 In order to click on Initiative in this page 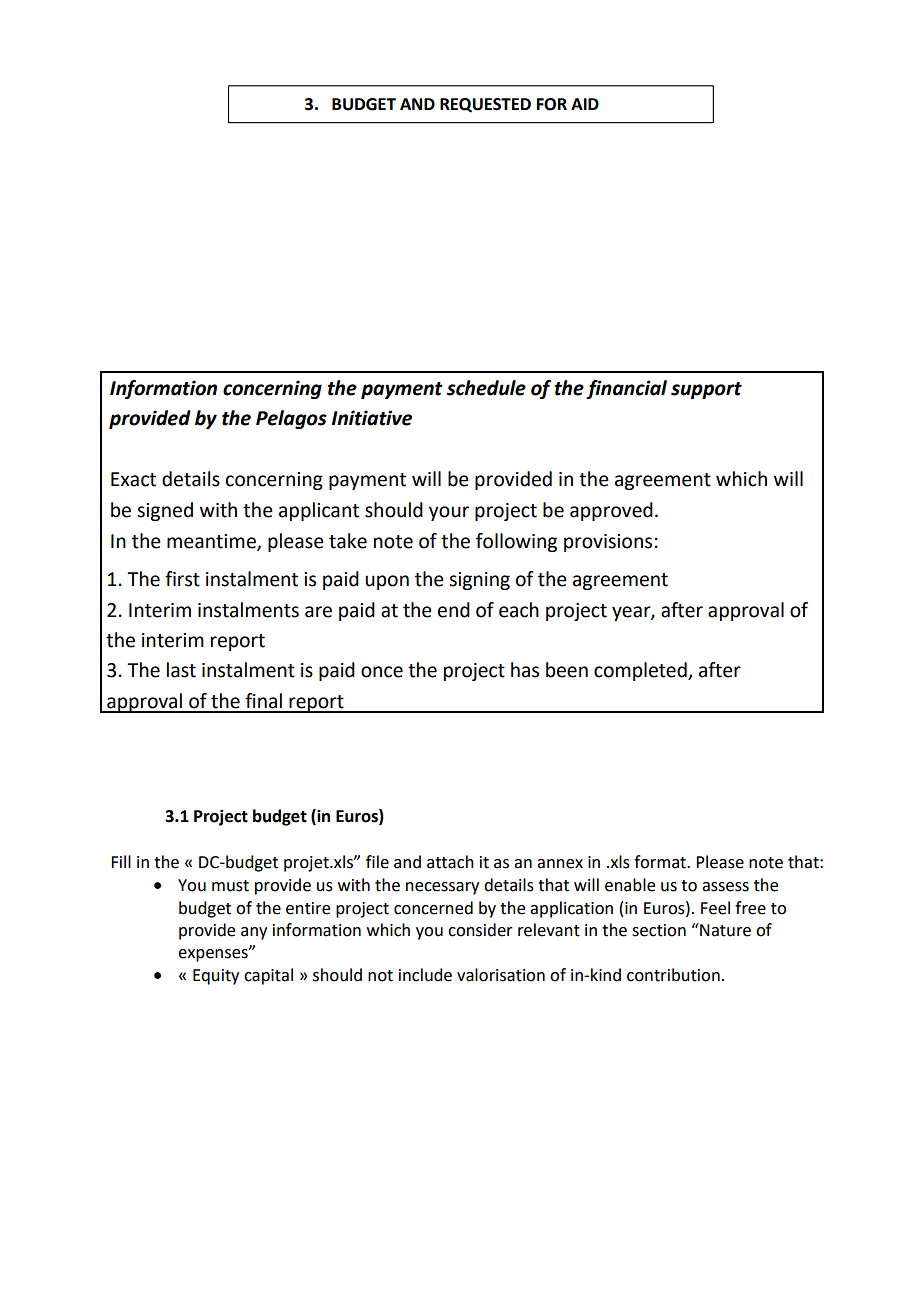, I will do `click(372, 418)`.
